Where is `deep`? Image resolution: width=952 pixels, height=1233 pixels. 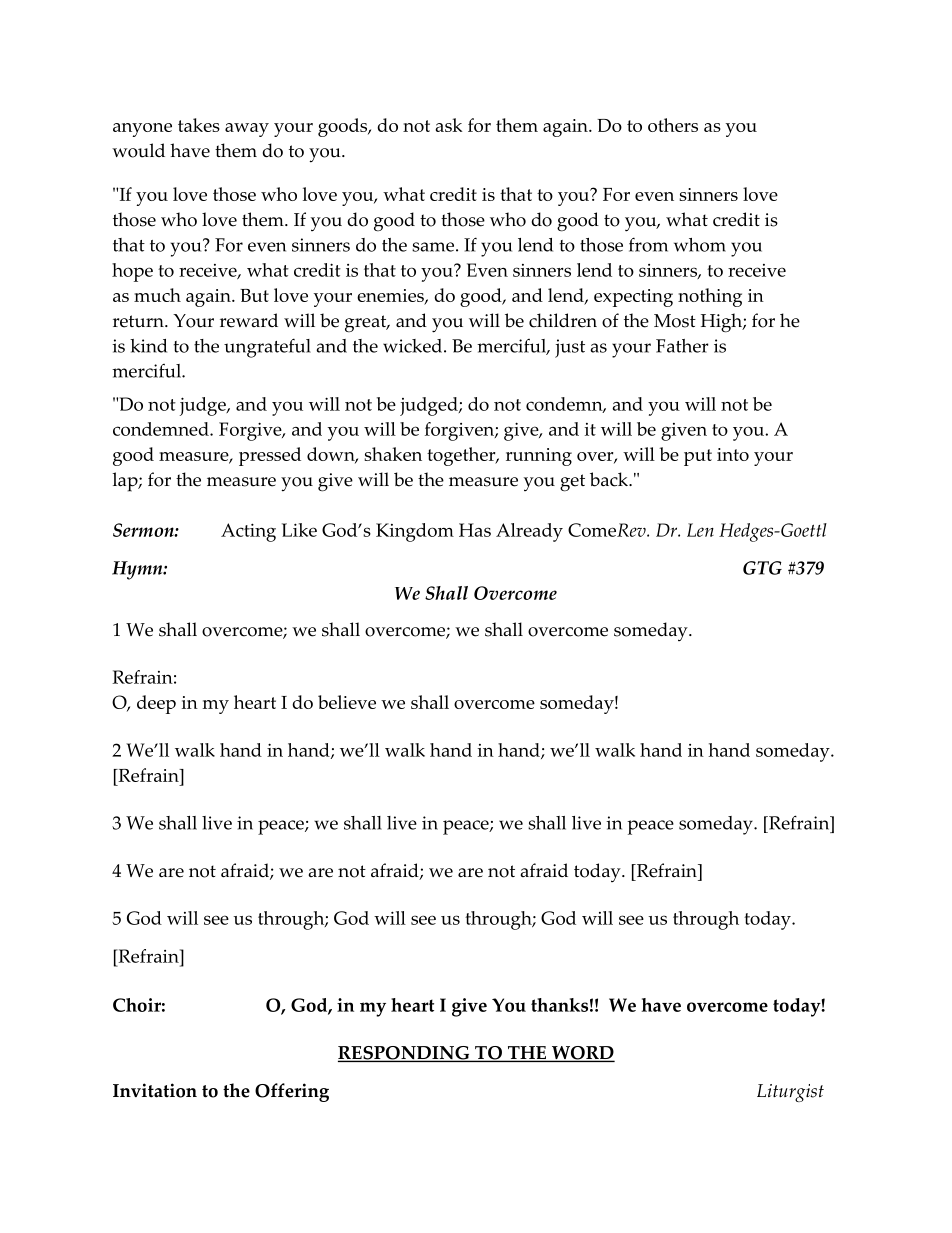
deep is located at coordinates (156, 704).
